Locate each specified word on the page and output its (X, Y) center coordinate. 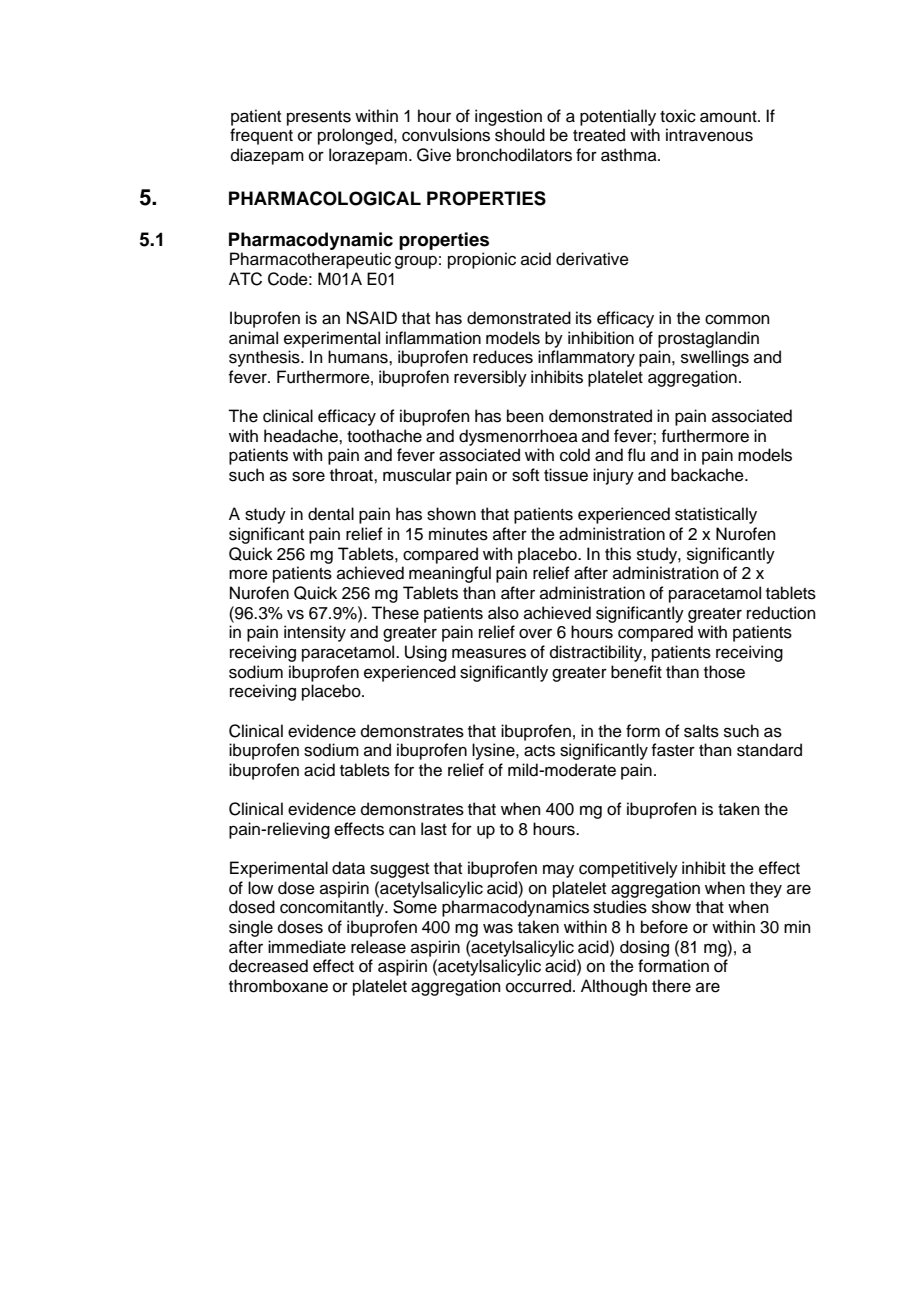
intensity (315, 633)
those (724, 672)
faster (673, 750)
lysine (494, 751)
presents (319, 118)
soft (525, 475)
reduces (503, 357)
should (520, 135)
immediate (307, 947)
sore (308, 476)
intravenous (709, 135)
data (348, 868)
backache (708, 475)
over (535, 633)
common (737, 319)
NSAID (372, 318)
